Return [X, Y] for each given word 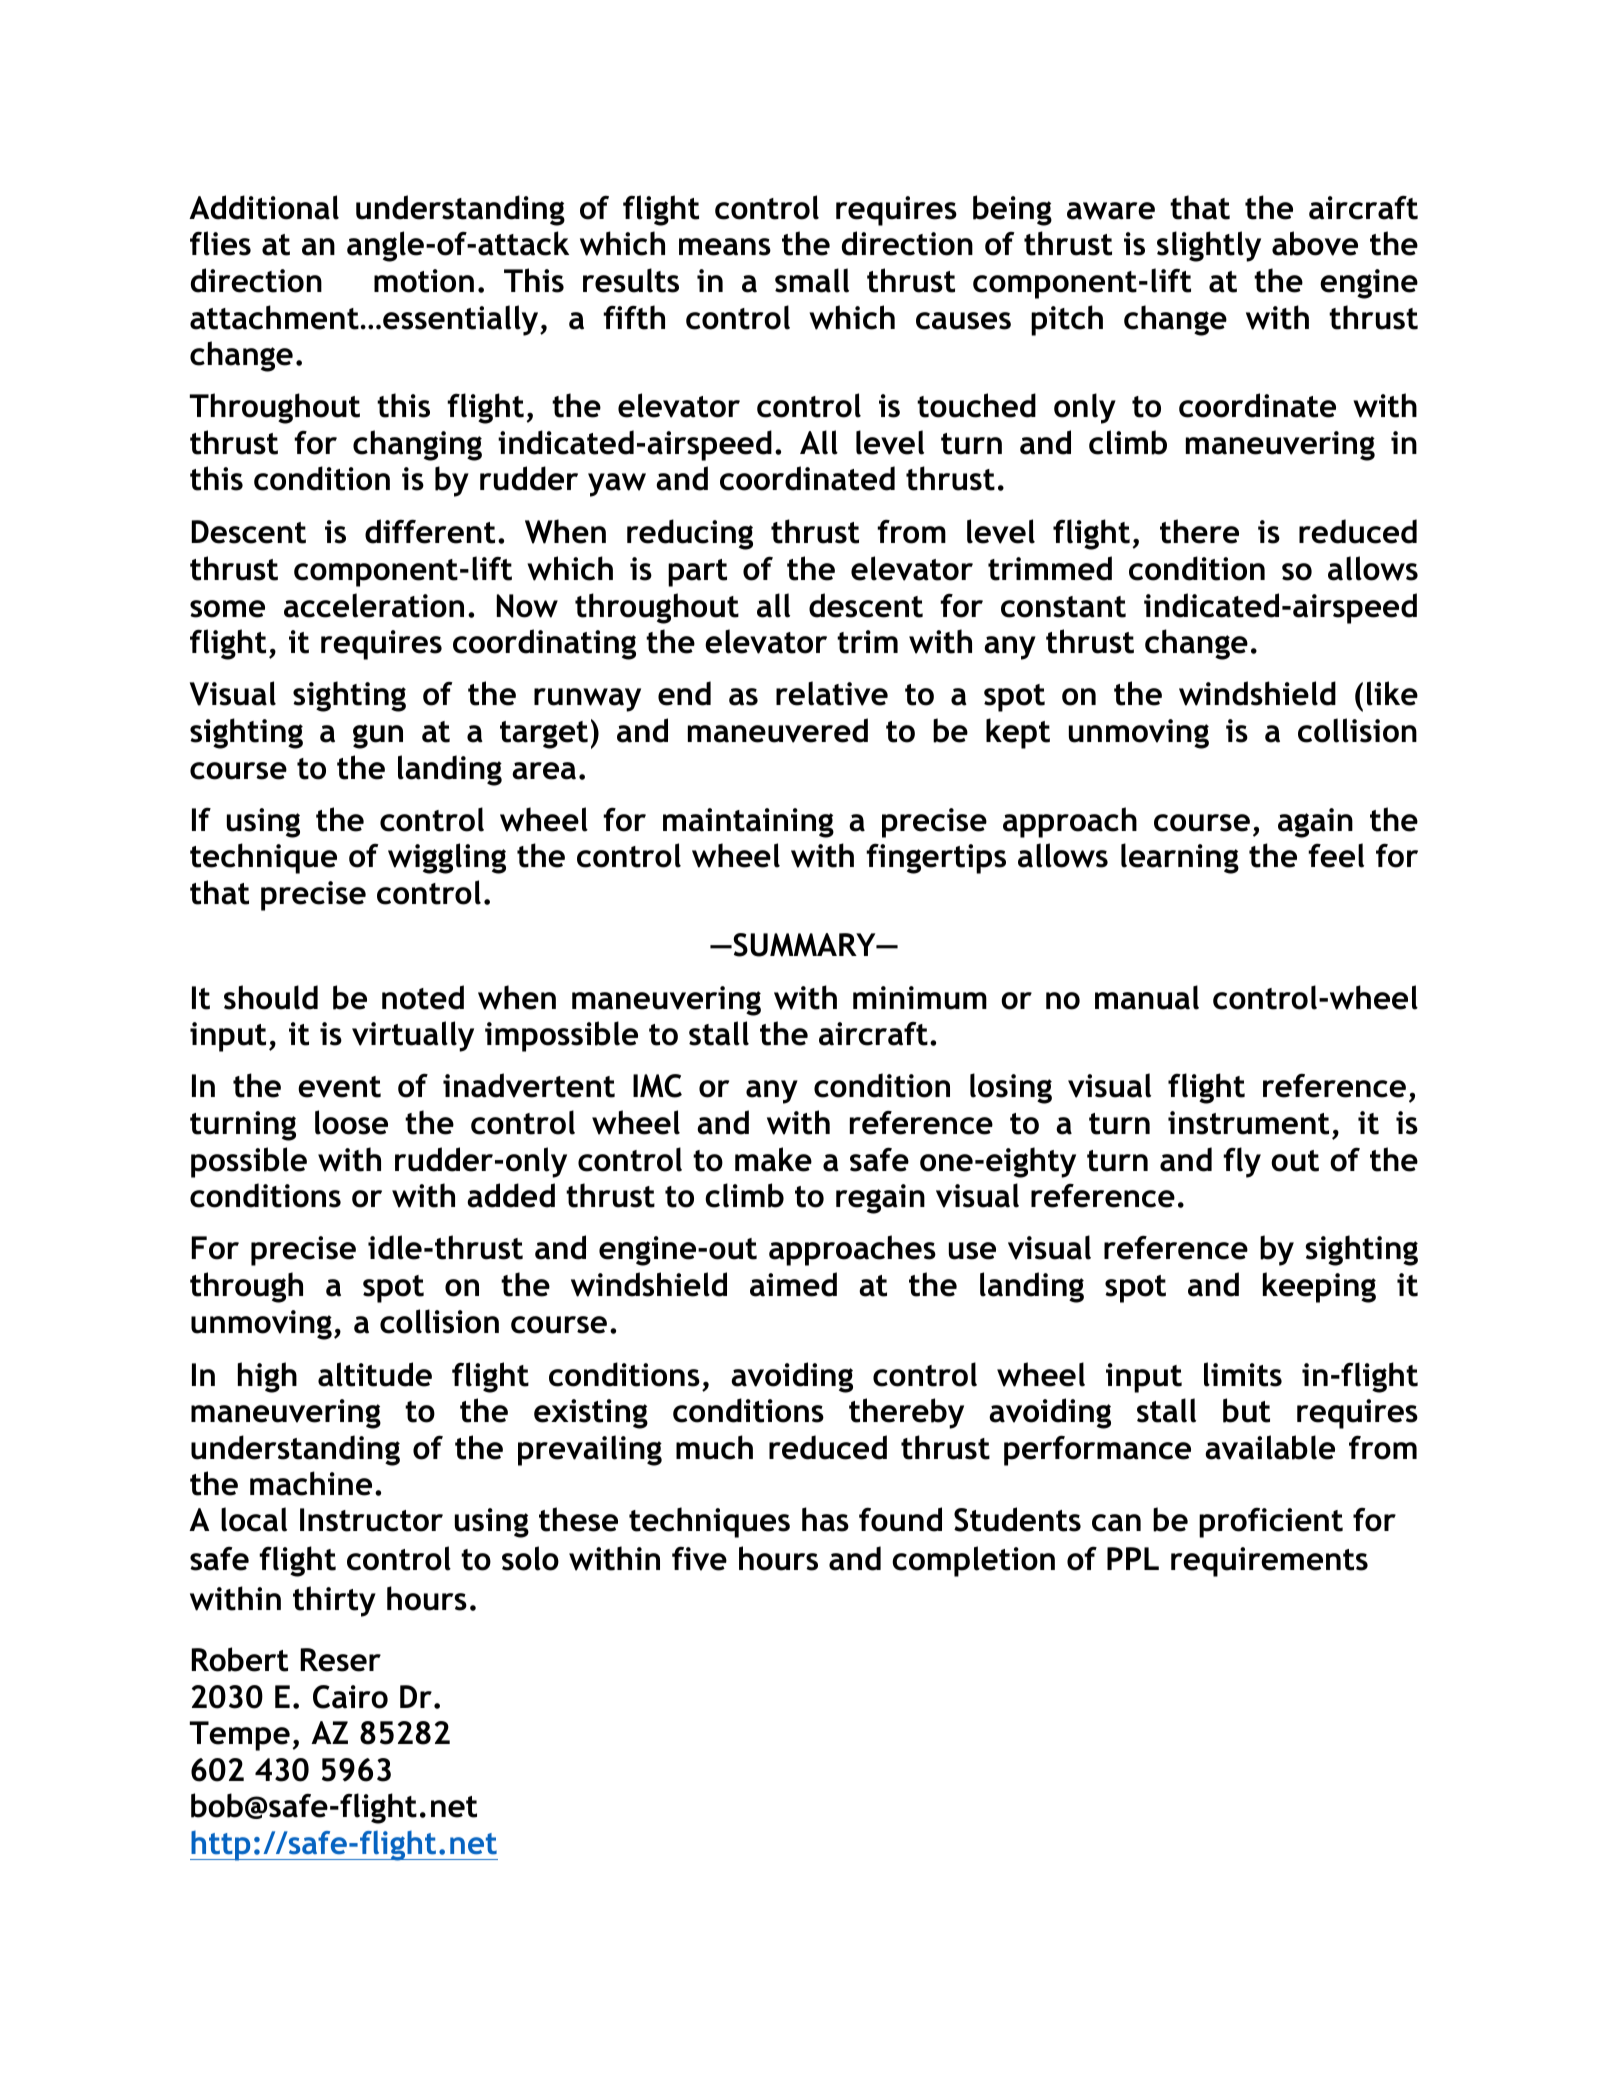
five [699, 1558]
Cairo [350, 1697]
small [812, 280]
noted [423, 997]
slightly [1209, 246]
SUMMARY [804, 945]
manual [1147, 997]
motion [424, 281]
